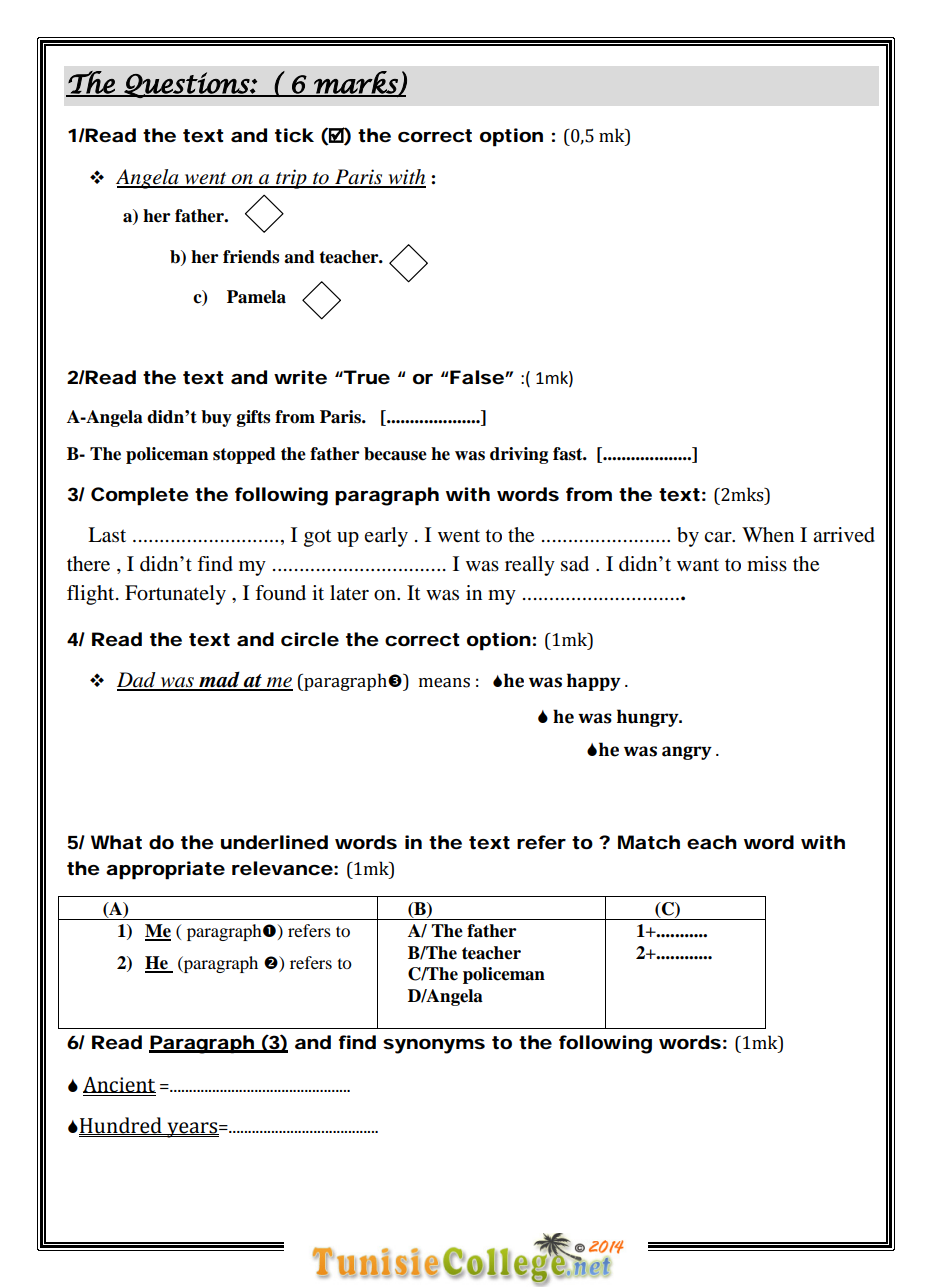  What do you see at coordinates (356, 83) in the screenshot?
I see `marks` at bounding box center [356, 83].
